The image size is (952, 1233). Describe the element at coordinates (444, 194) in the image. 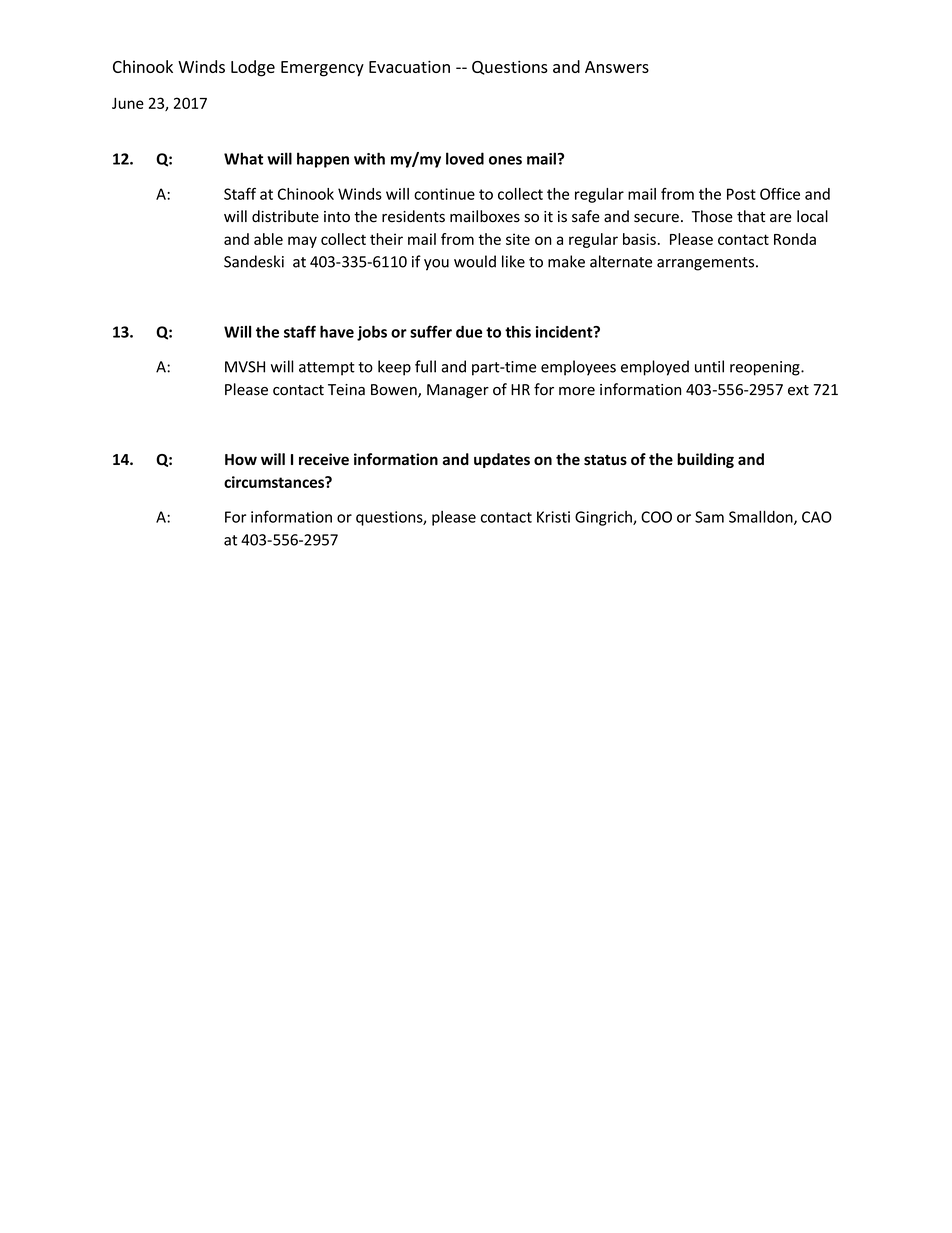

I see `continue` at that location.
